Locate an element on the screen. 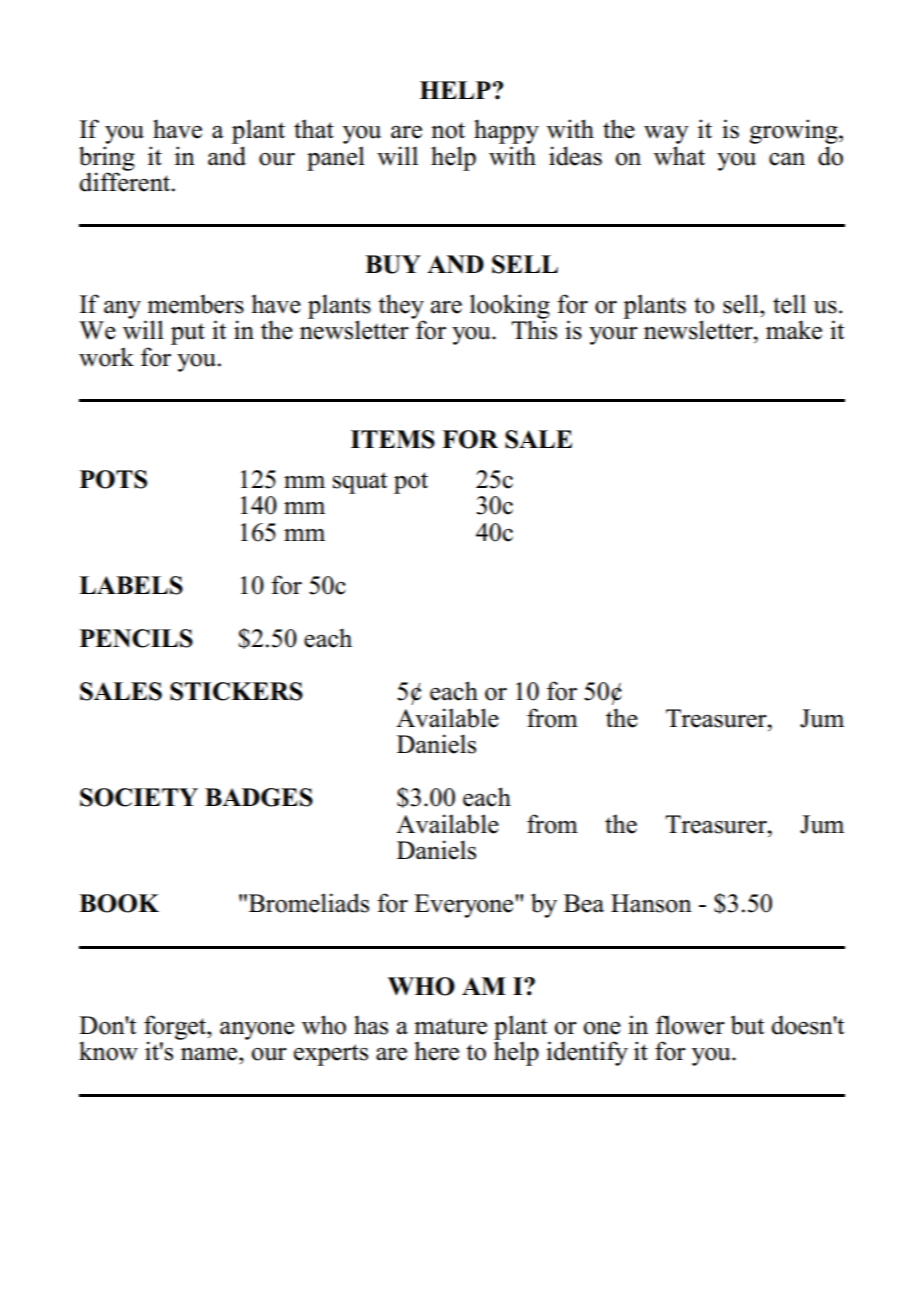  Hanson is located at coordinates (651, 903).
